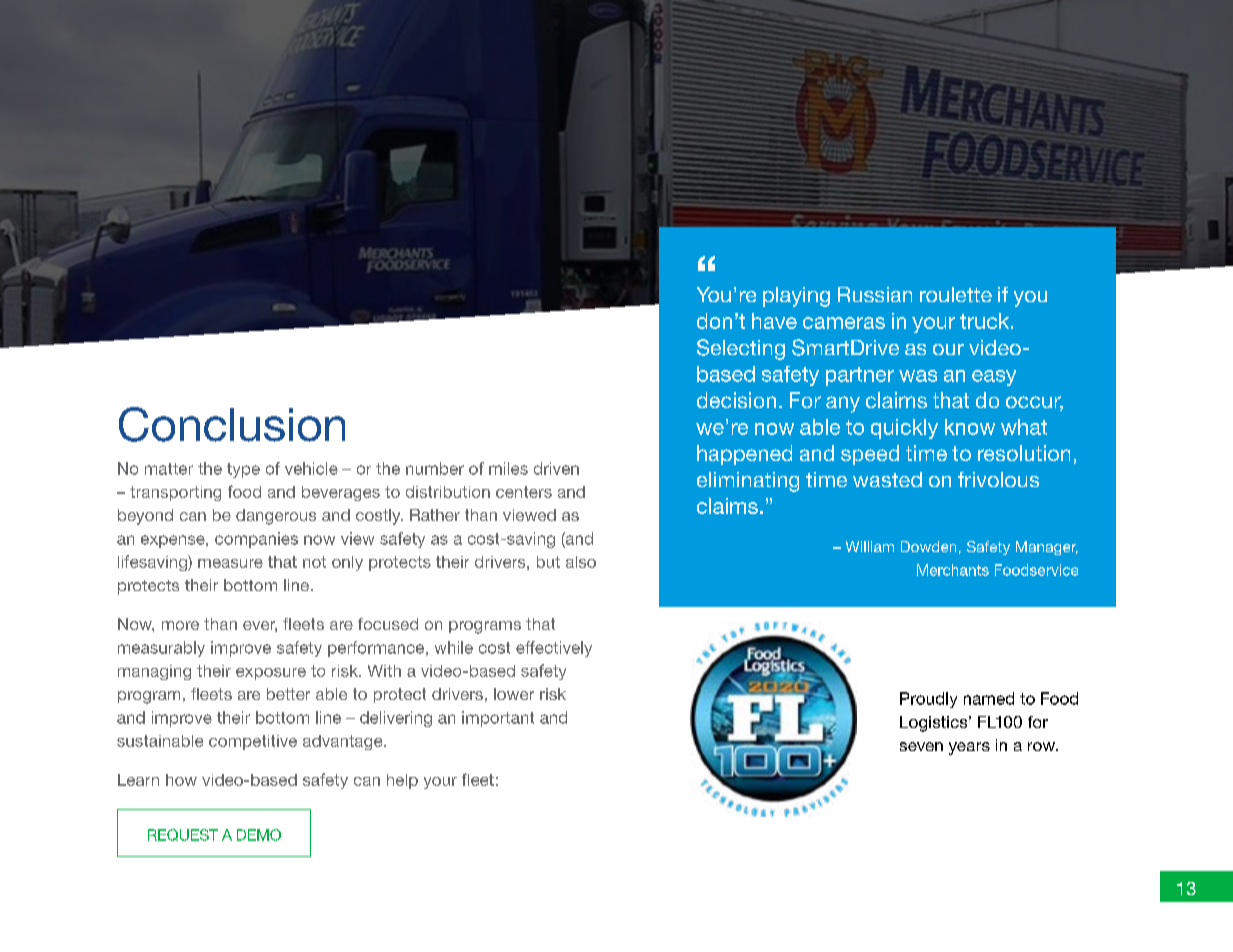  What do you see at coordinates (181, 780) in the screenshot?
I see `how` at bounding box center [181, 780].
